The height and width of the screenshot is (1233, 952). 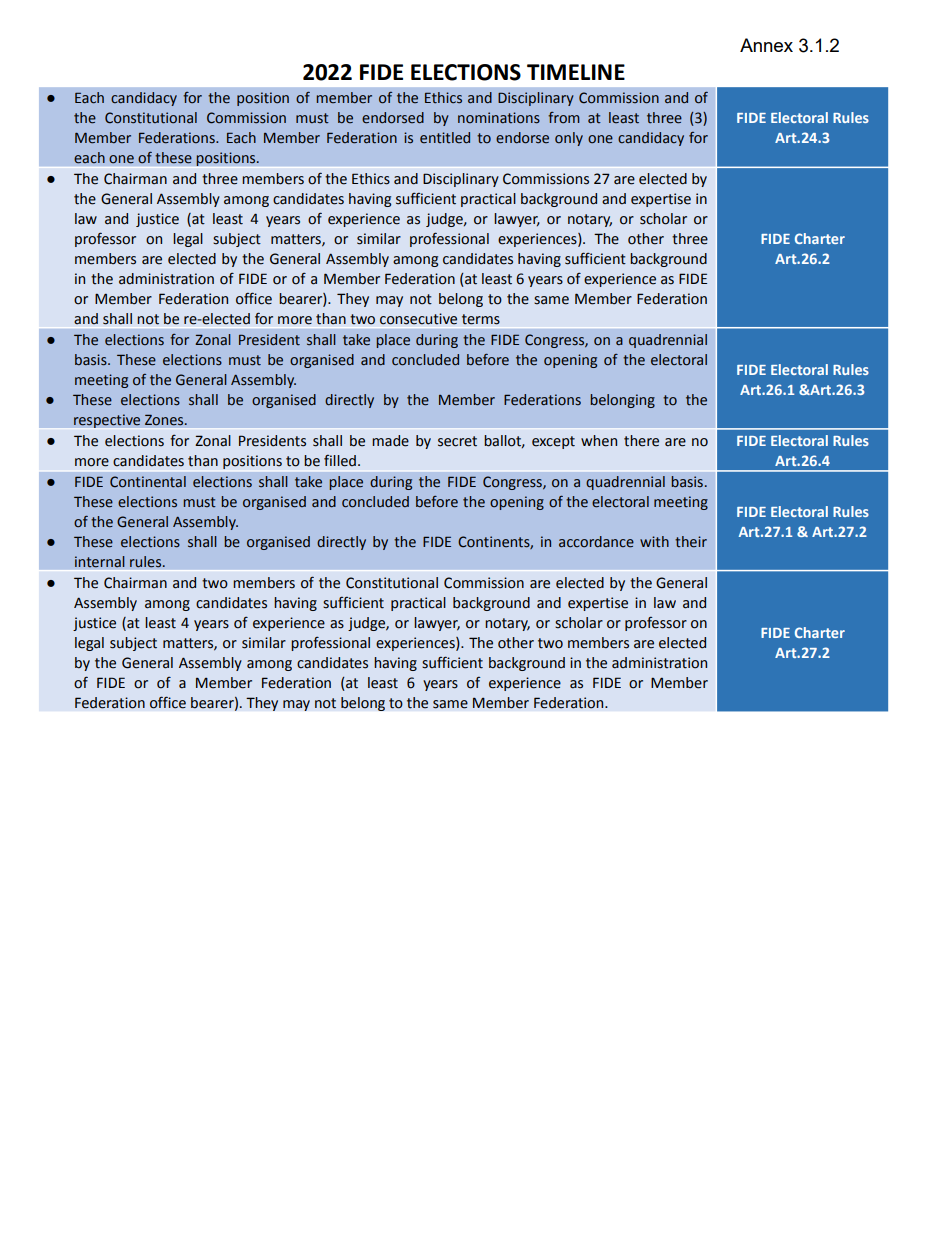 What do you see at coordinates (100, 562) in the screenshot?
I see `internal` at bounding box center [100, 562].
